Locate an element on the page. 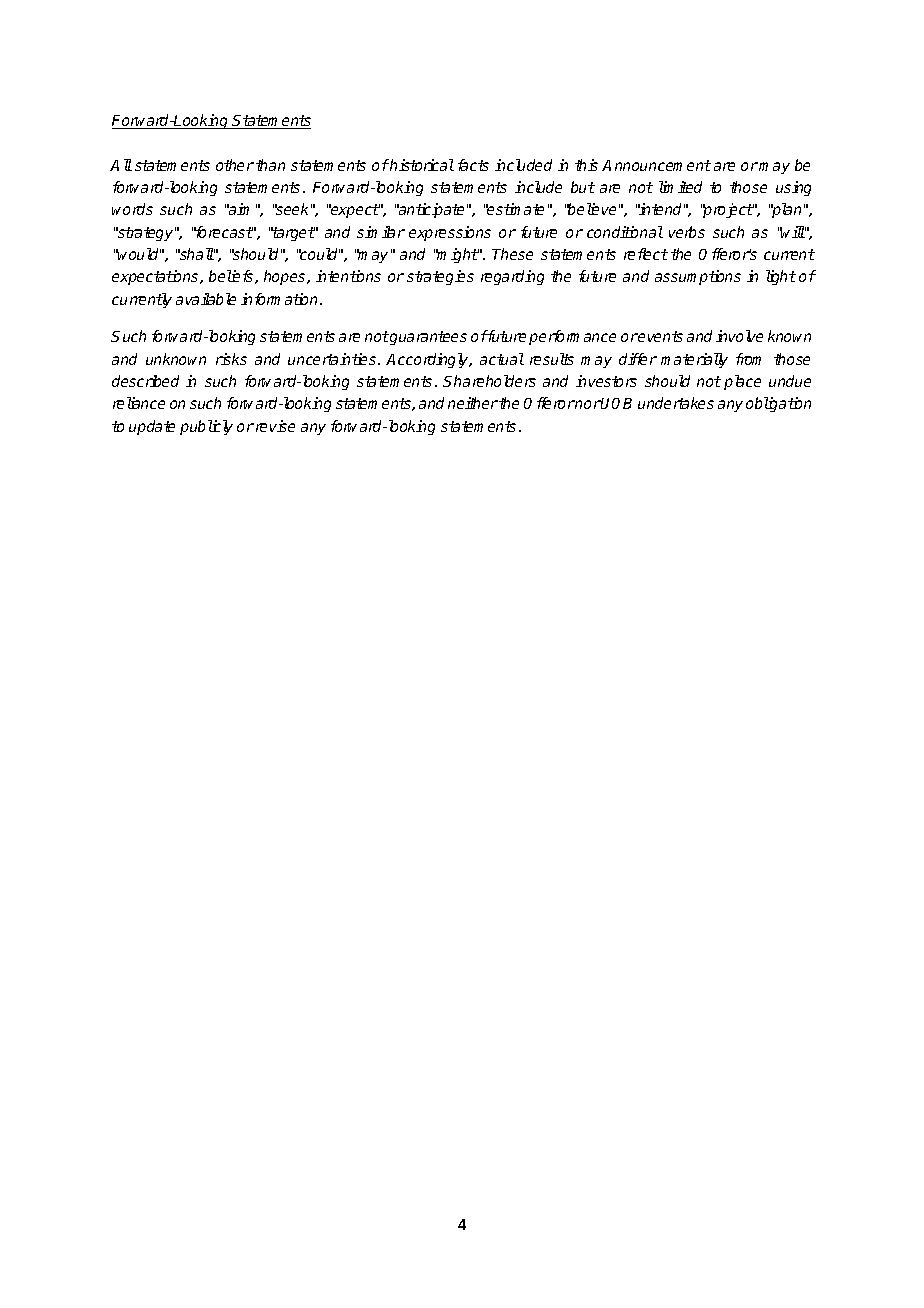 This document has width=924, height=1308. other is located at coordinates (235, 165).
